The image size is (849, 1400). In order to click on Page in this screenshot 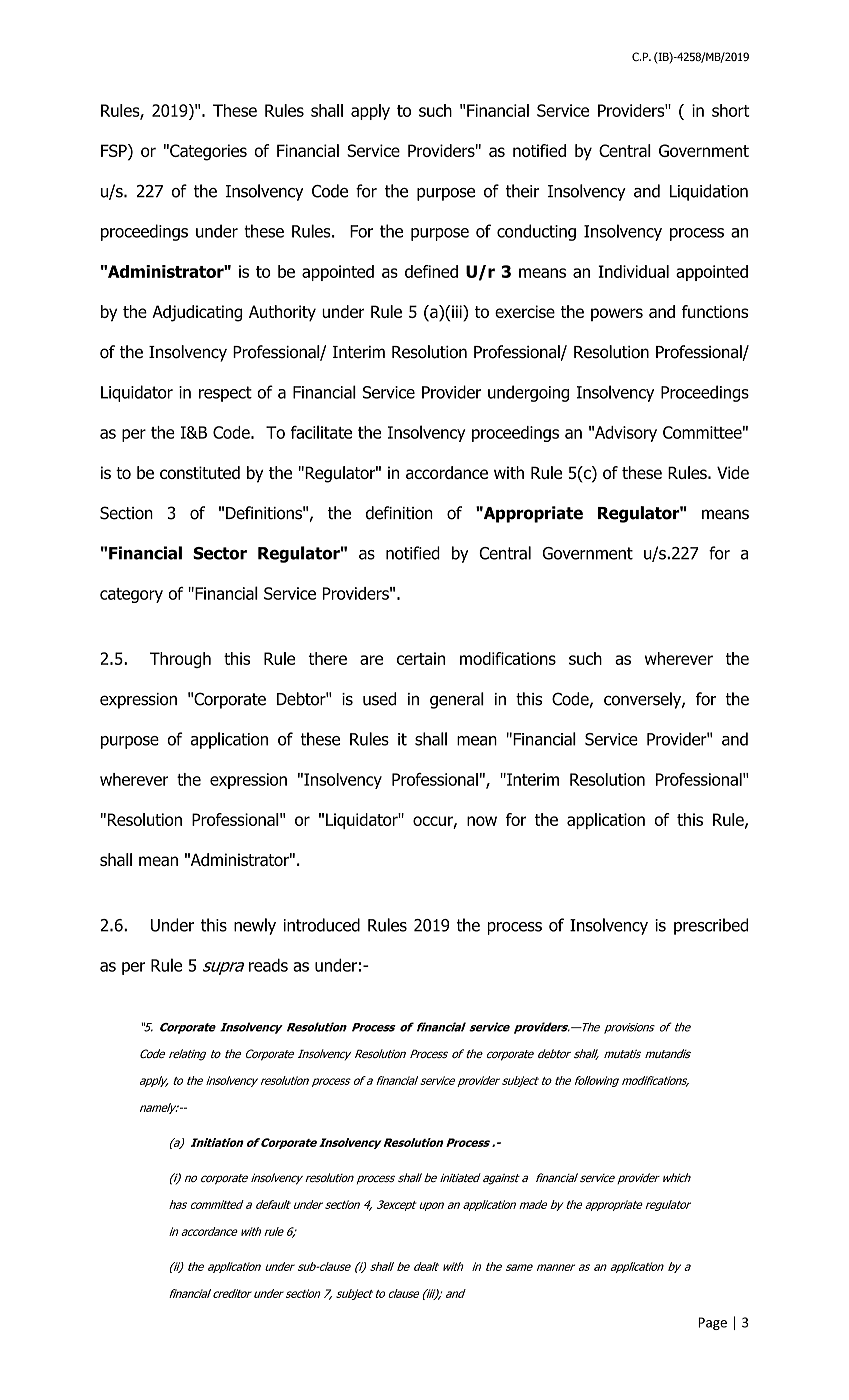, I will do `click(712, 1323)`.
